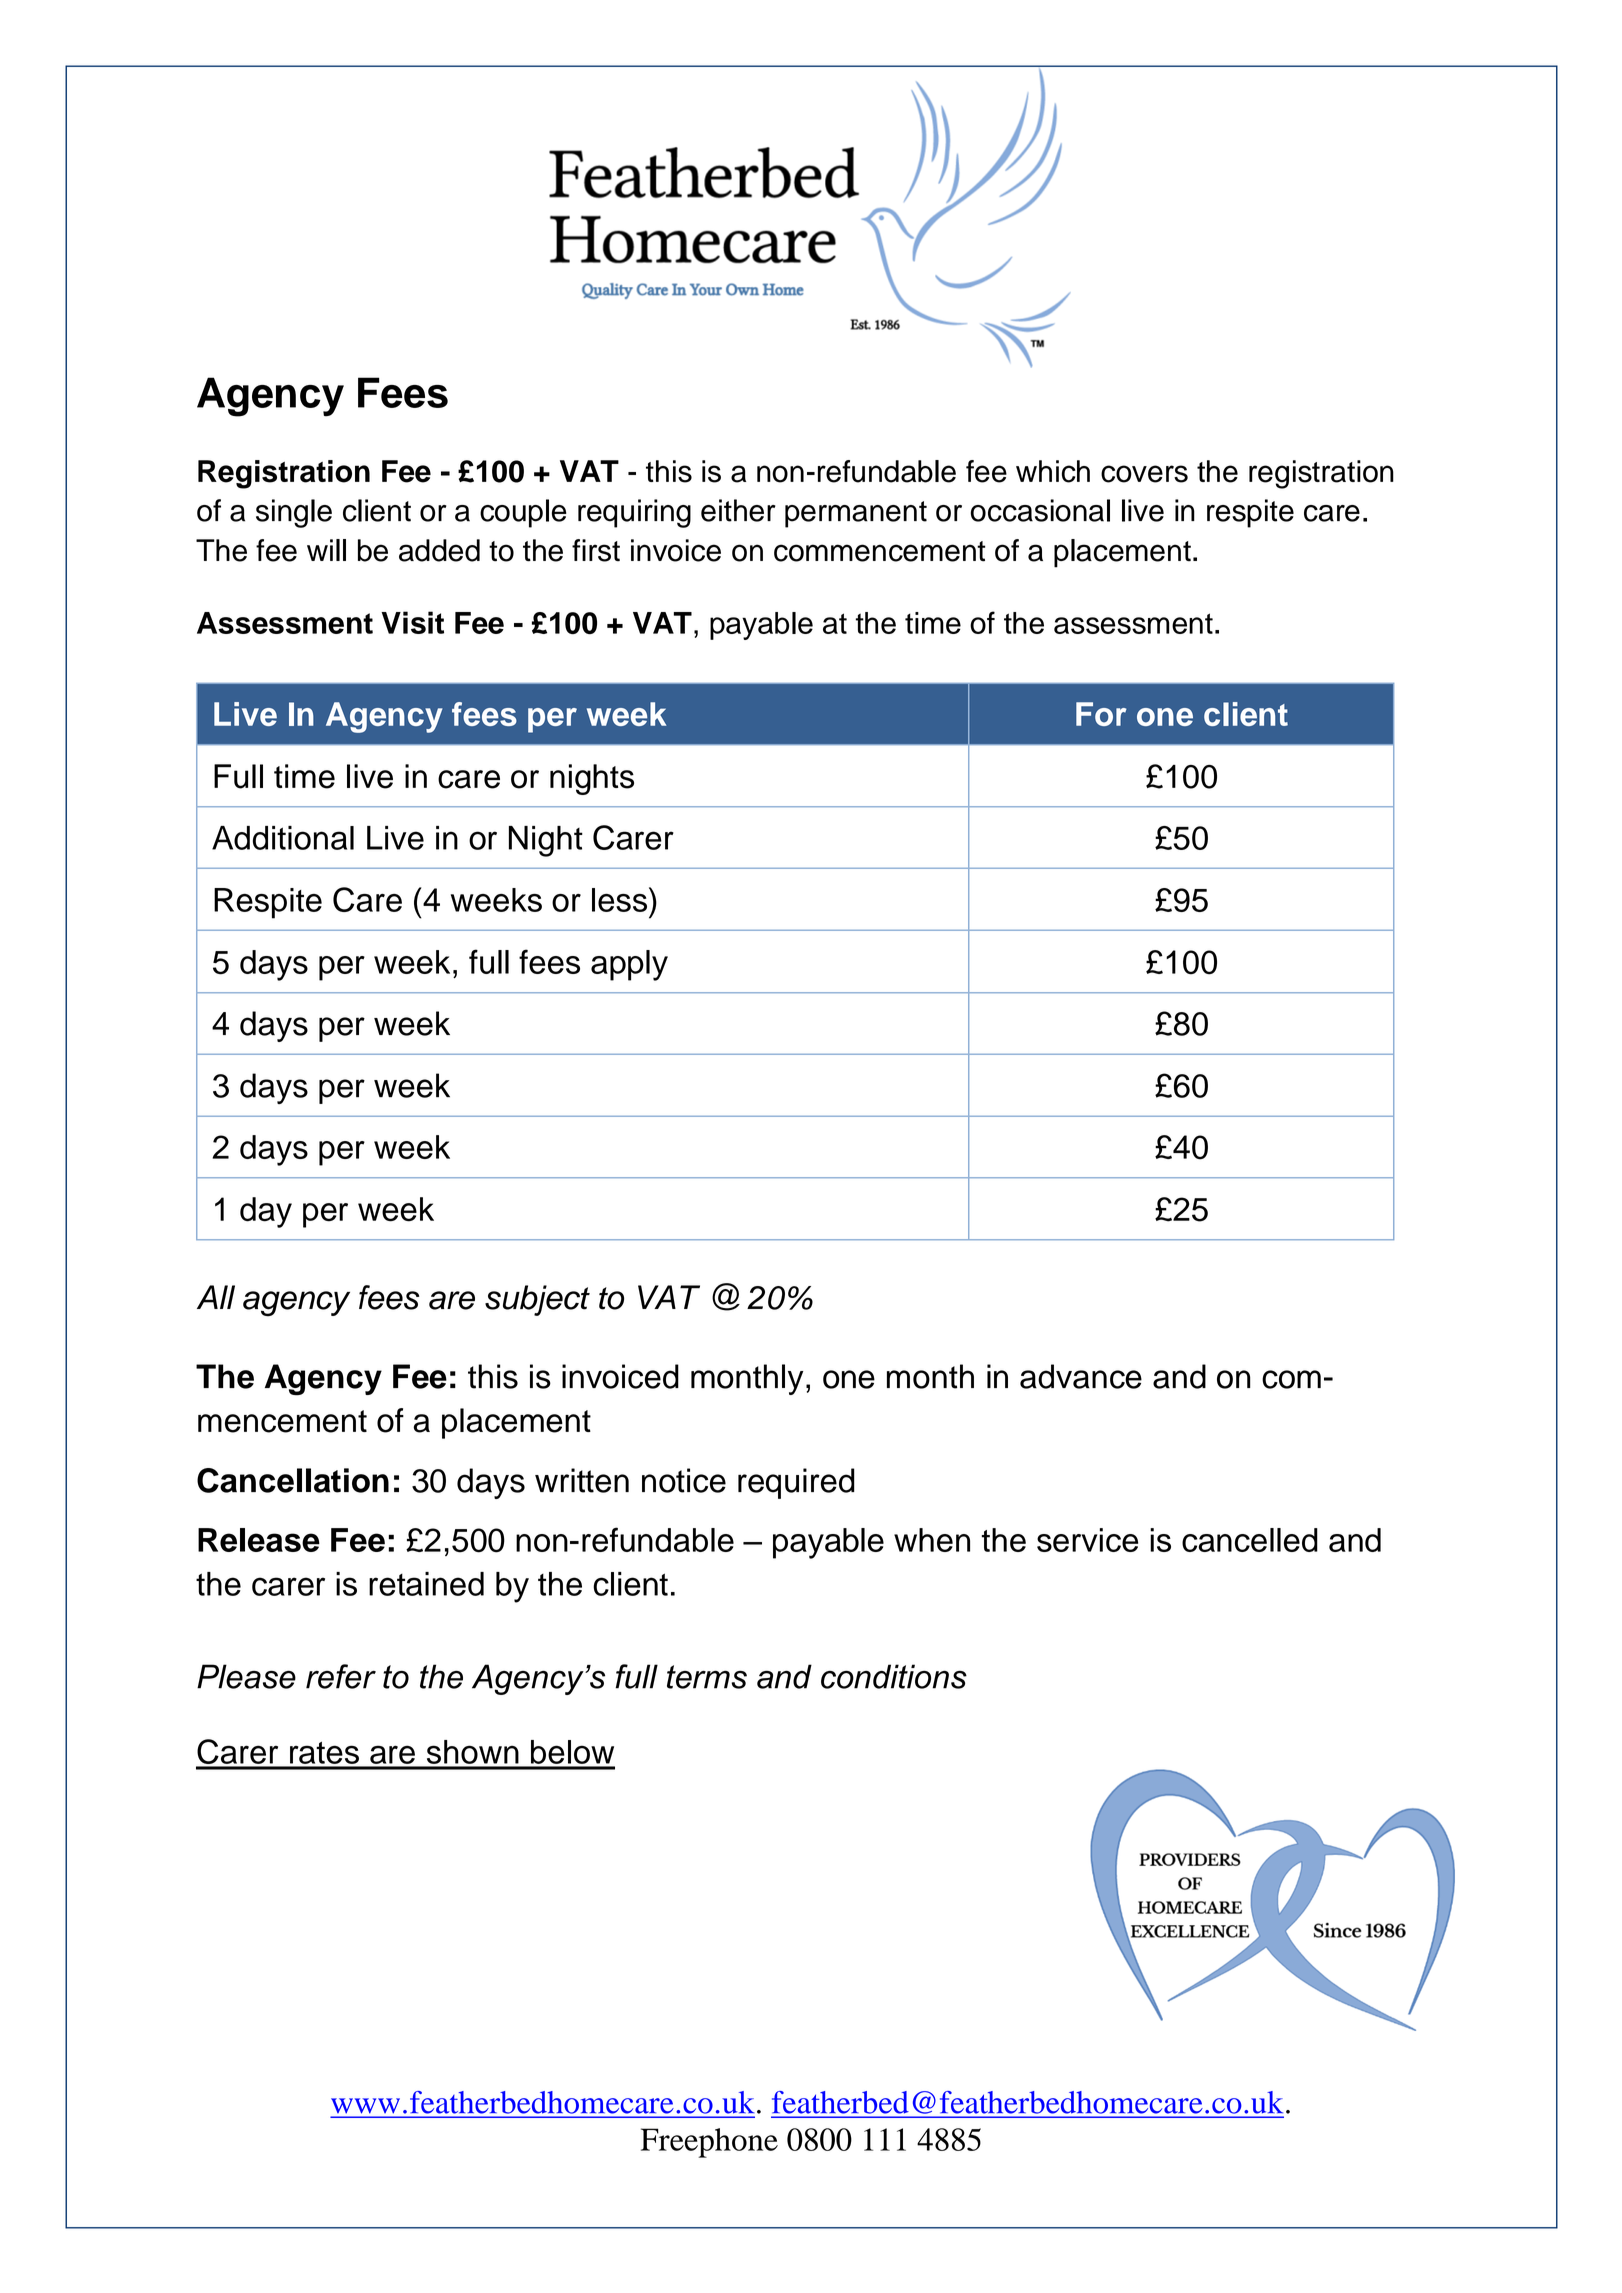  What do you see at coordinates (707, 1677) in the screenshot?
I see `terms` at bounding box center [707, 1677].
